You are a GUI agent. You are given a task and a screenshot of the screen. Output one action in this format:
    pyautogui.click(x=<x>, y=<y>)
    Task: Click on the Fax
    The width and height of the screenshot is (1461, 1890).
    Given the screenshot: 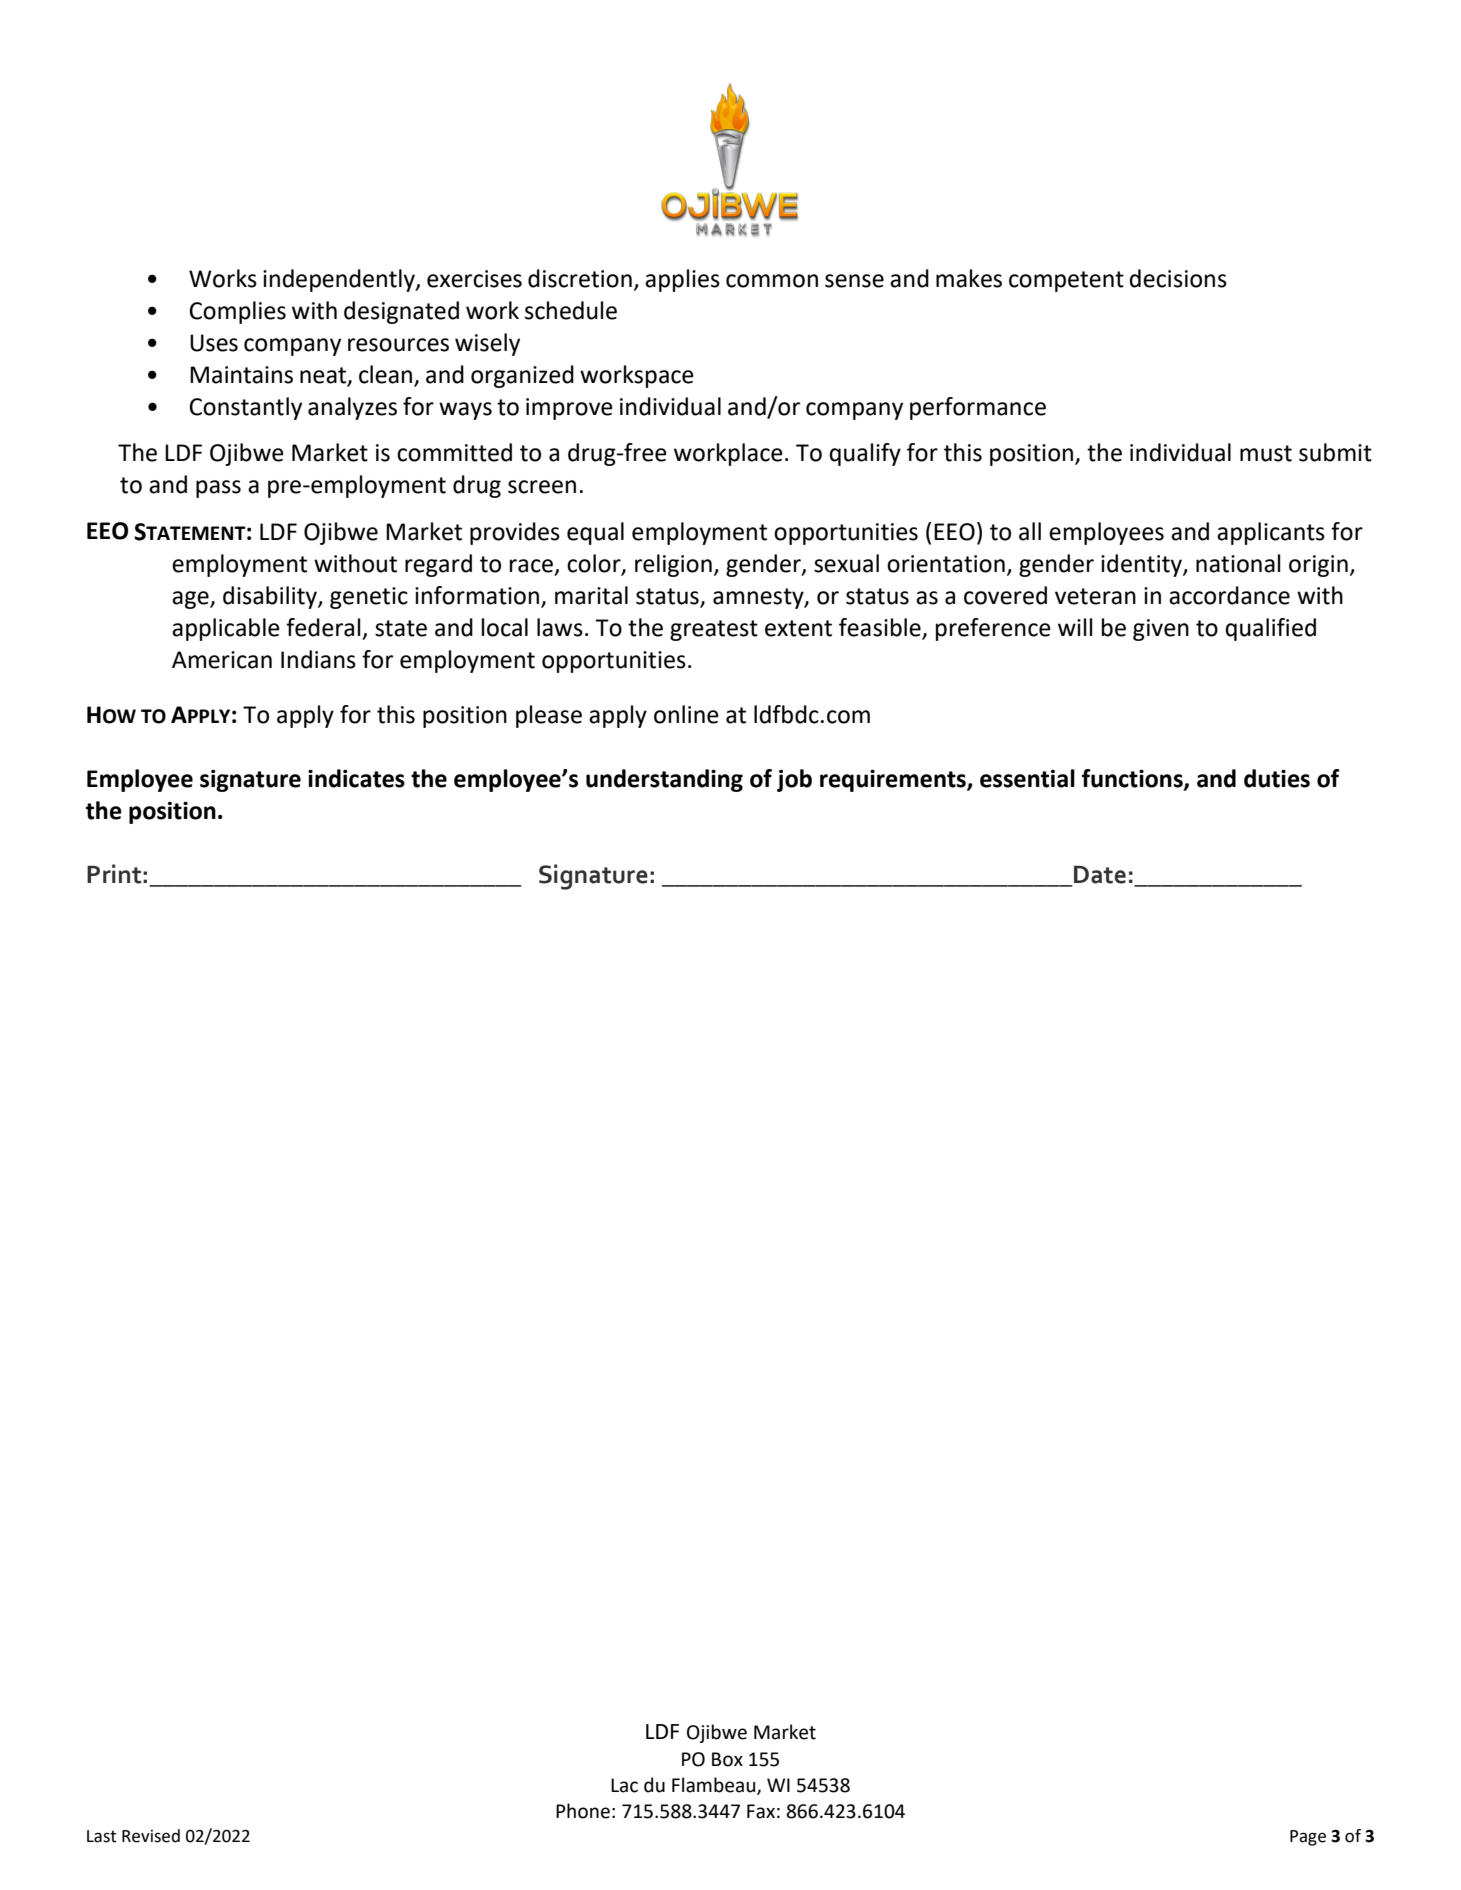 What is the action you would take?
    pyautogui.click(x=761, y=1811)
